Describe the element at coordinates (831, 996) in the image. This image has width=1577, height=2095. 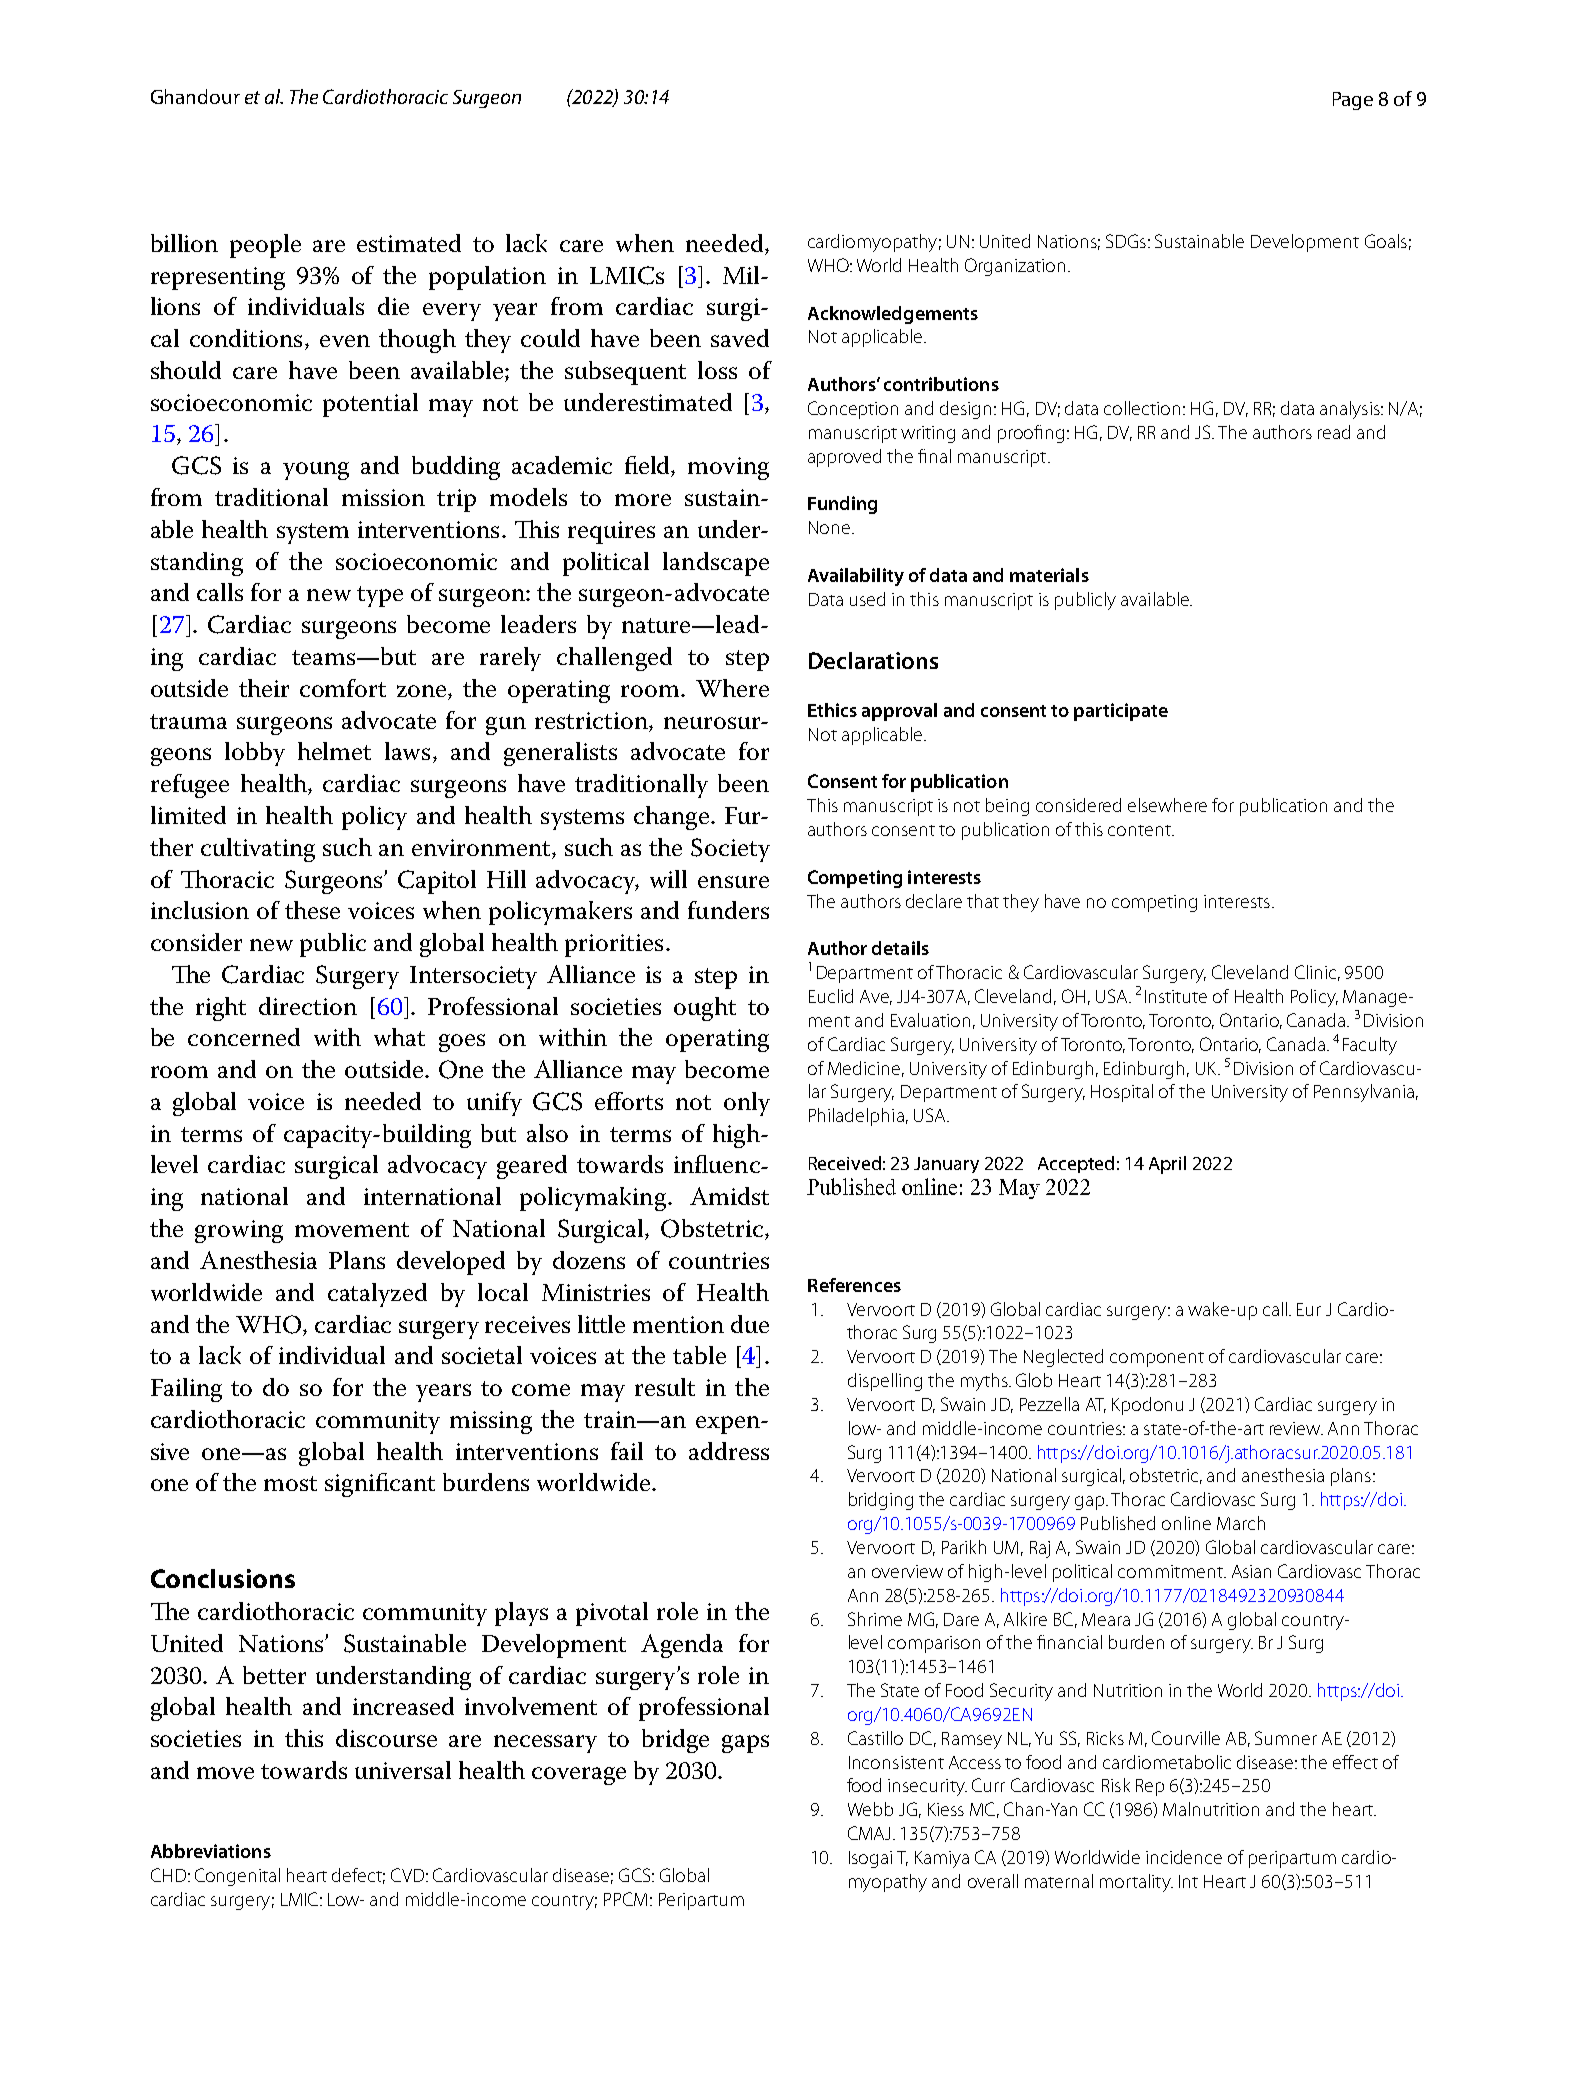
I see `Euclid` at that location.
